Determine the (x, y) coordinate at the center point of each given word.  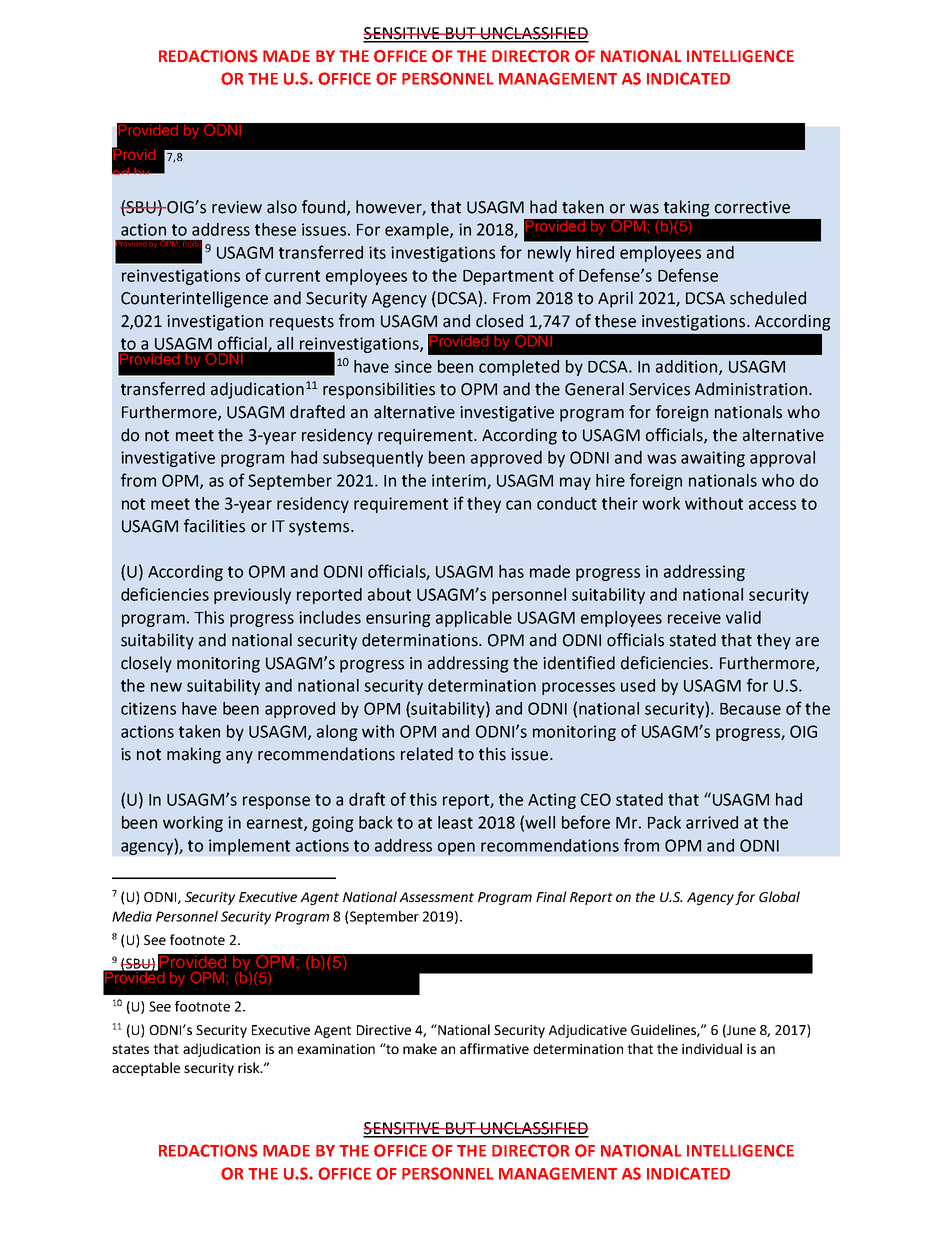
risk (250, 1067)
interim (460, 481)
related (427, 754)
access (772, 505)
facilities (214, 526)
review (237, 207)
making (194, 755)
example (418, 231)
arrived (712, 822)
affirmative (494, 1048)
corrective (752, 207)
